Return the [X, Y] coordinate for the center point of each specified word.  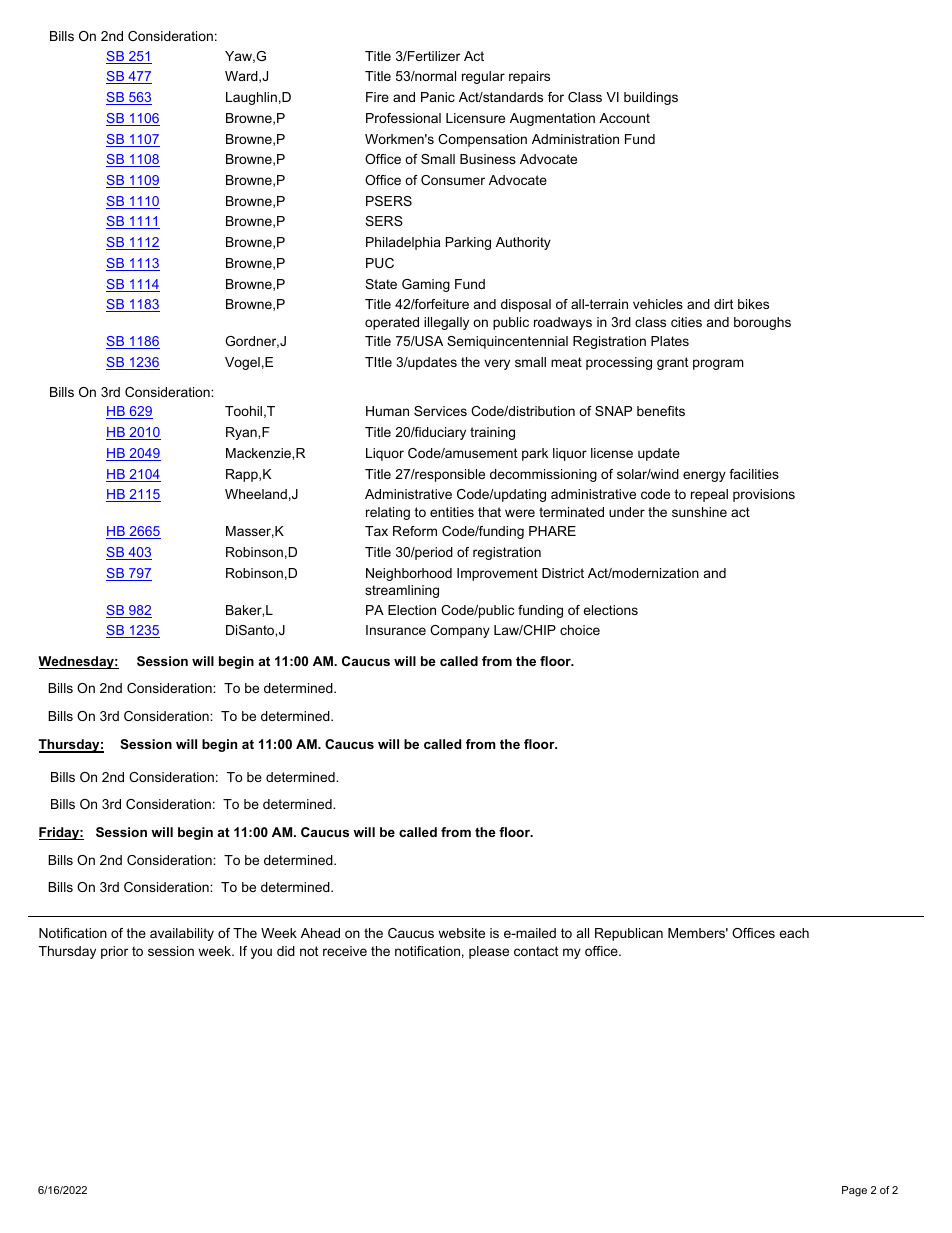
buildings [651, 98]
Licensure [475, 118]
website [461, 933]
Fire [377, 97]
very [497, 364]
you [261, 953]
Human [387, 411]
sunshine [699, 512]
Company [460, 631]
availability [182, 934]
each [794, 933]
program [718, 364]
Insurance [396, 630]
